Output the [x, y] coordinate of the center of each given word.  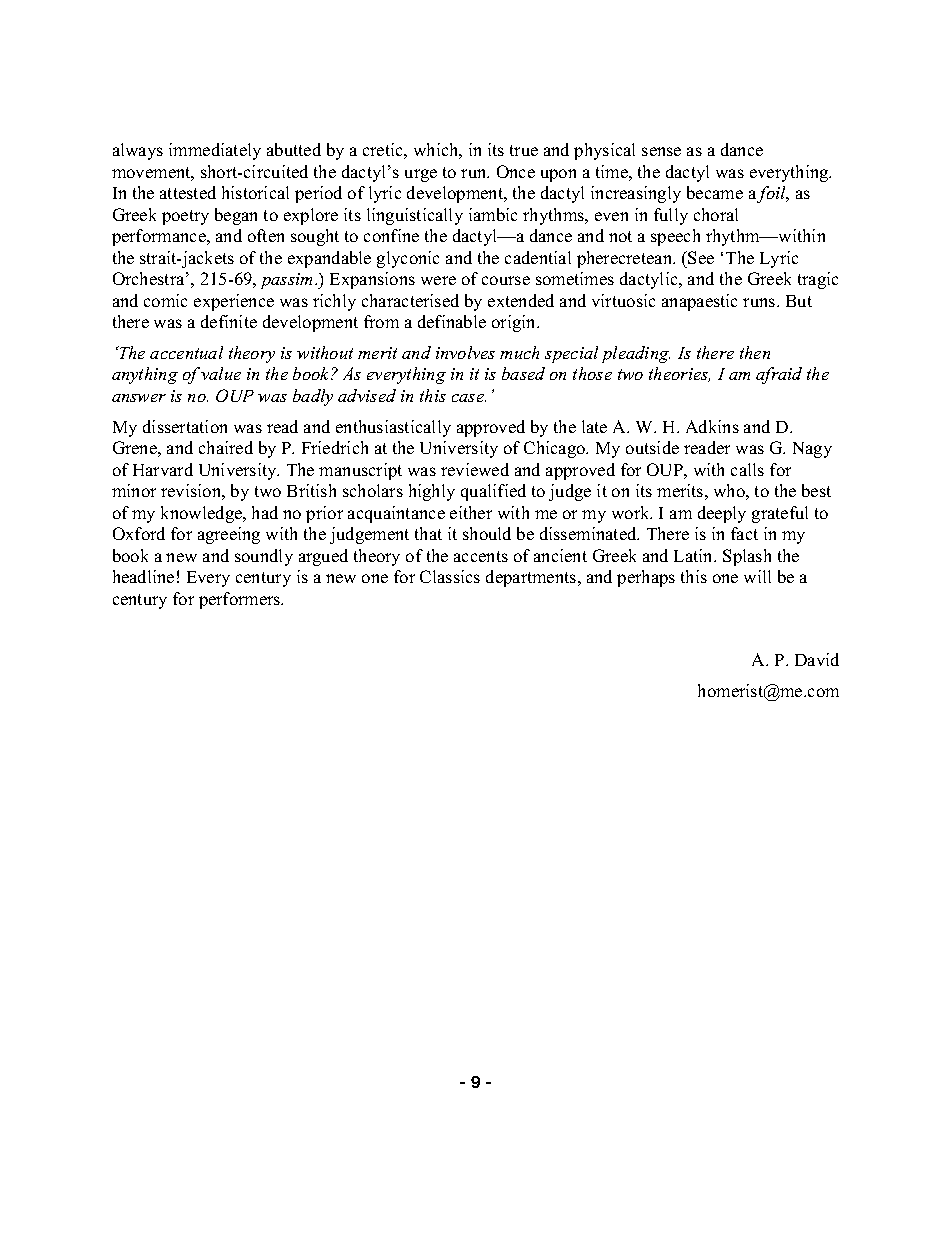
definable [452, 321]
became [715, 192]
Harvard [163, 469]
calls [747, 469]
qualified [493, 492]
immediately [215, 151]
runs [760, 302]
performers [241, 600]
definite [229, 321]
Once [516, 171]
